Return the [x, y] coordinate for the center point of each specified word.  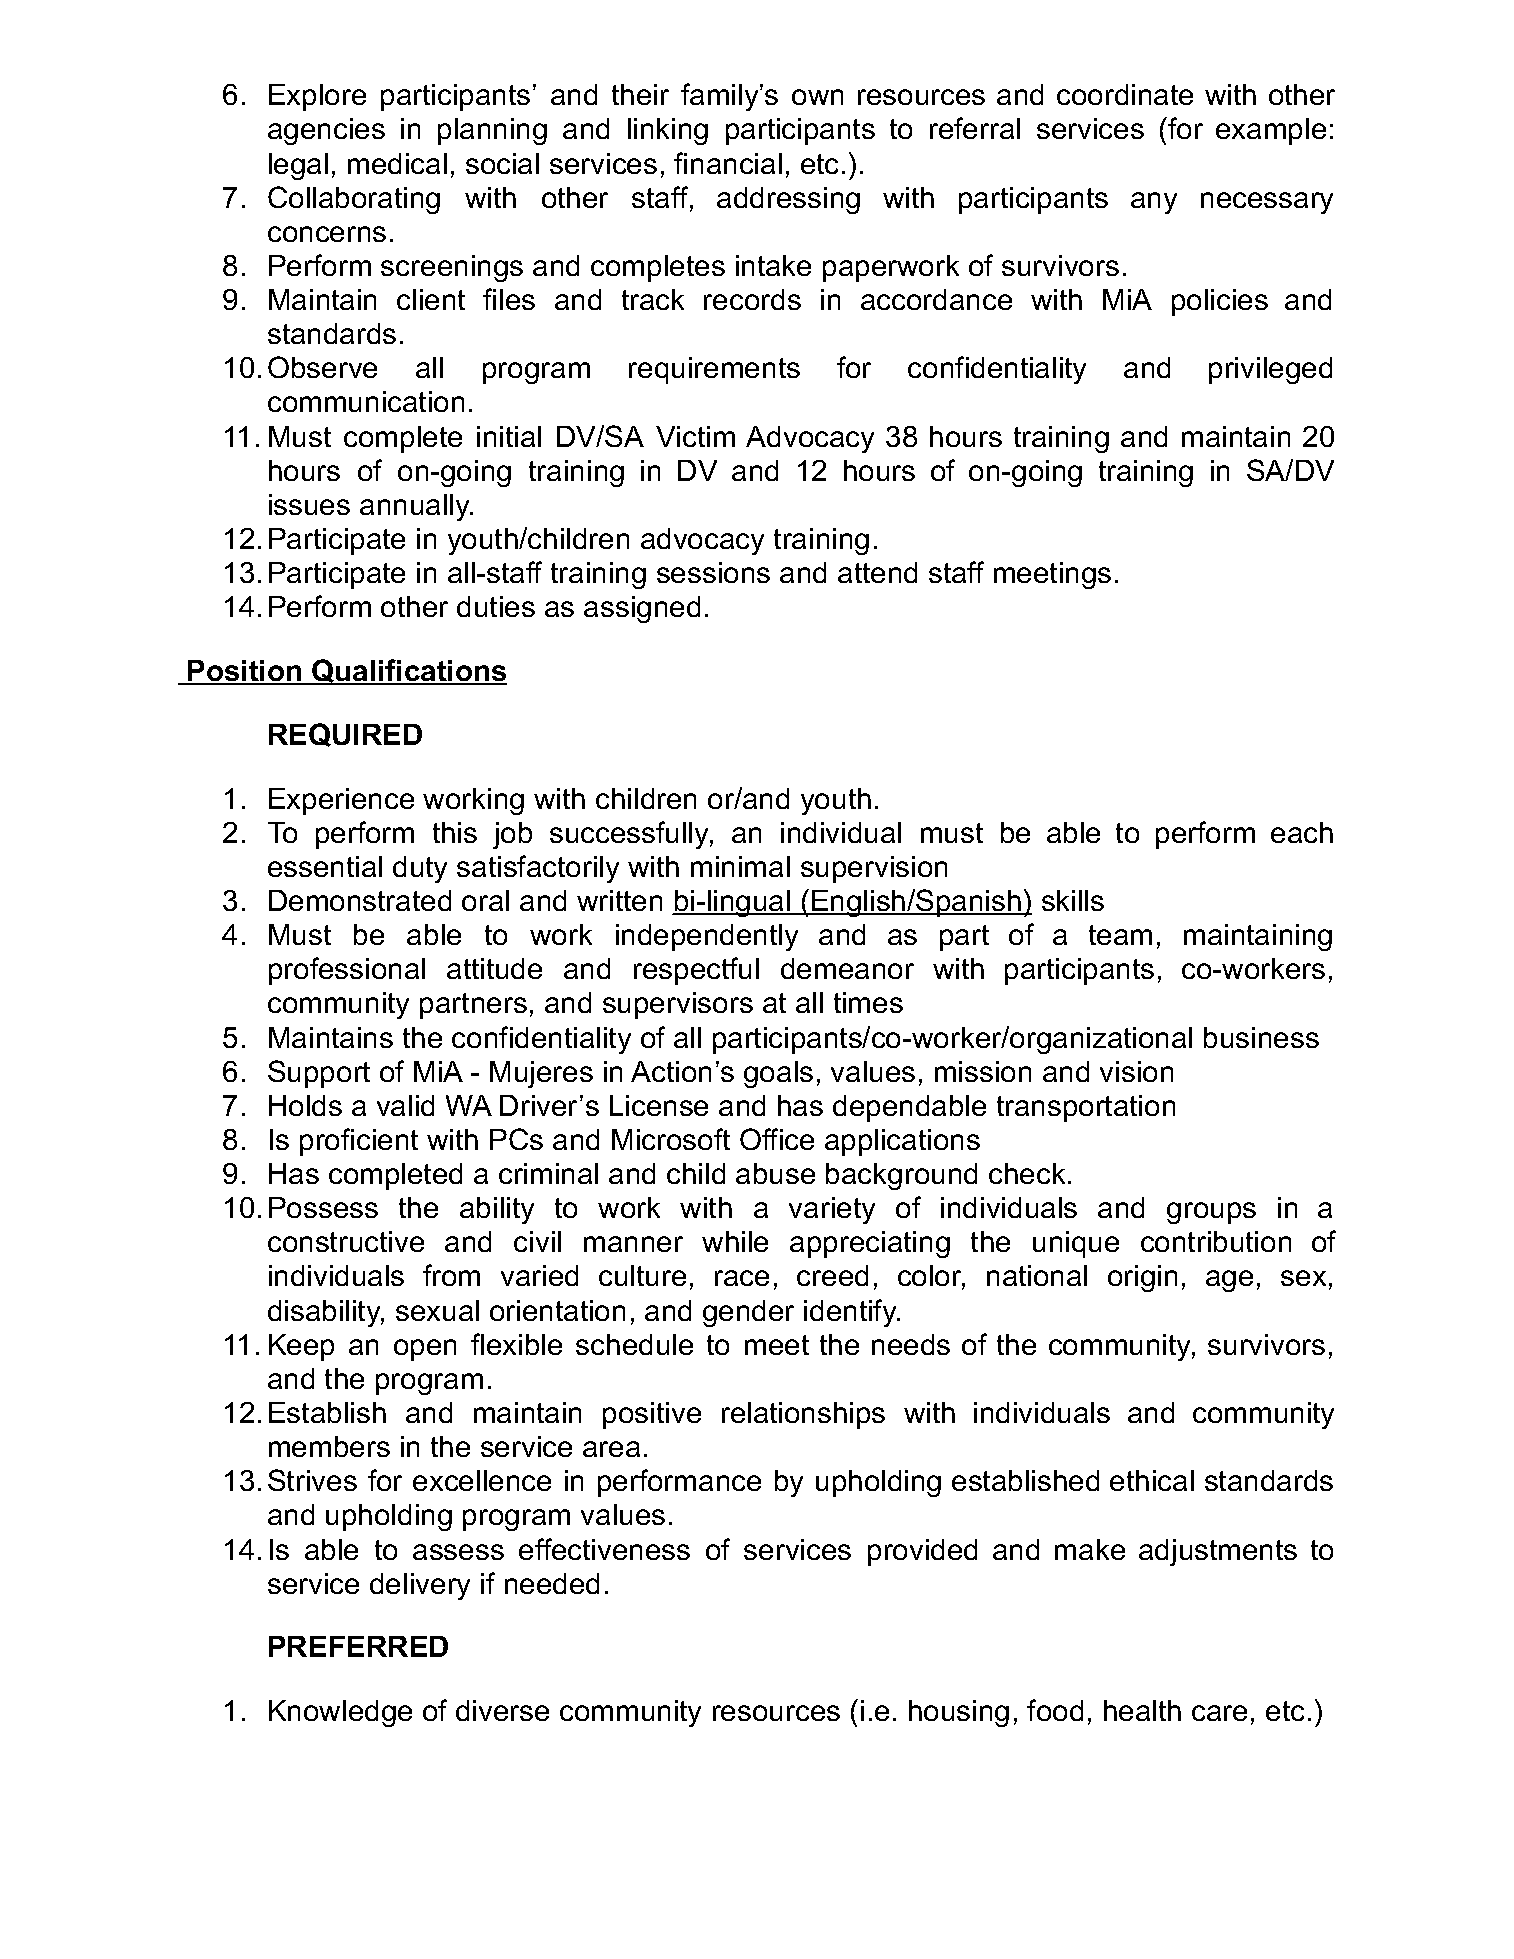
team [1120, 935]
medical [397, 163]
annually [416, 507]
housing [959, 1713]
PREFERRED [358, 1646]
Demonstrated [360, 900]
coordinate [1125, 94]
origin [1142, 1278]
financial [728, 163]
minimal [740, 866]
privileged [1270, 370]
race [742, 1278]
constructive [346, 1241]
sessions [713, 572]
